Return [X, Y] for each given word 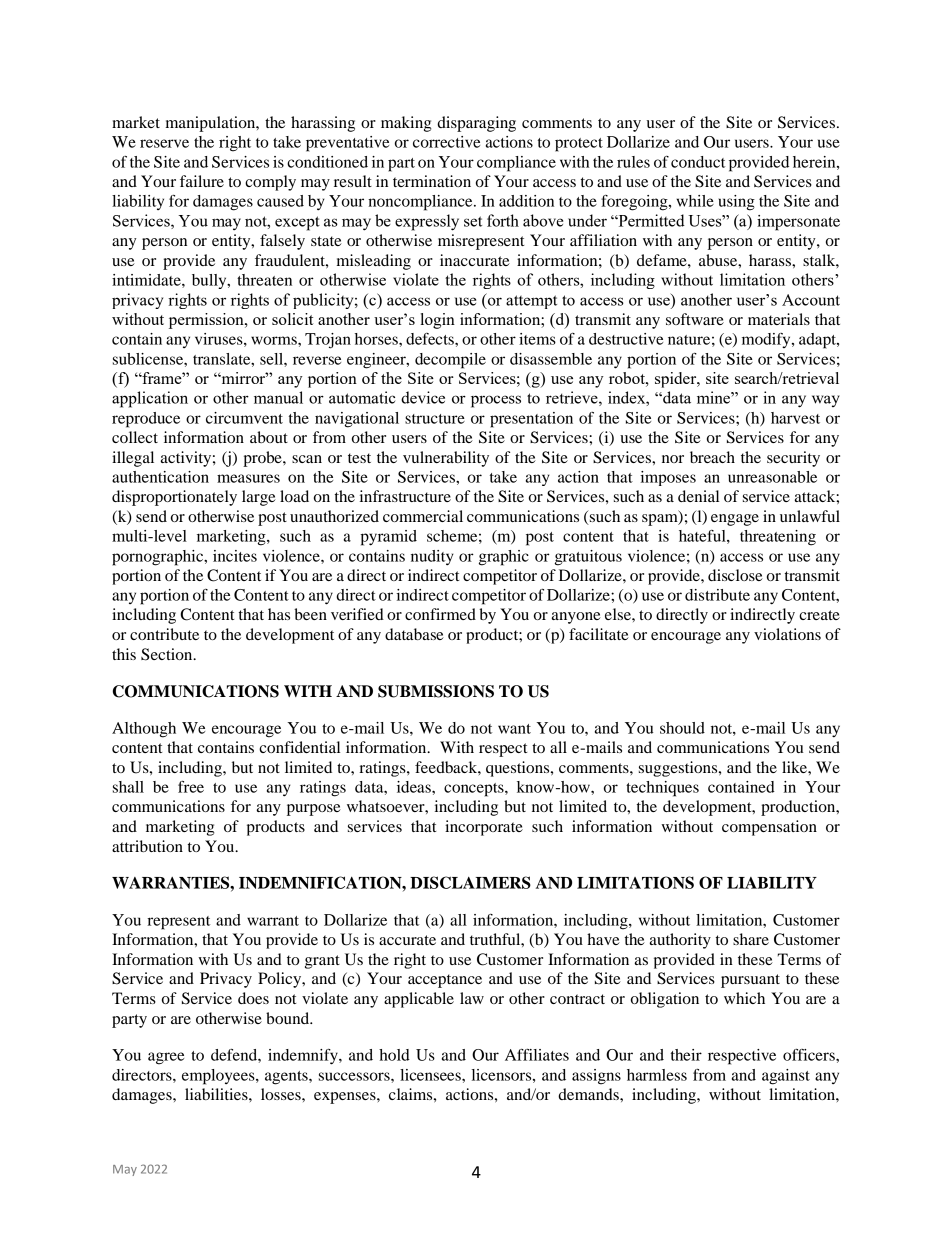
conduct [698, 162]
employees [219, 1077]
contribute [164, 634]
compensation [769, 828]
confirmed [440, 614]
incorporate [484, 828]
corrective [446, 142]
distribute [717, 595]
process [496, 401]
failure [202, 181]
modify [767, 340]
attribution [147, 846]
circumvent [244, 418]
